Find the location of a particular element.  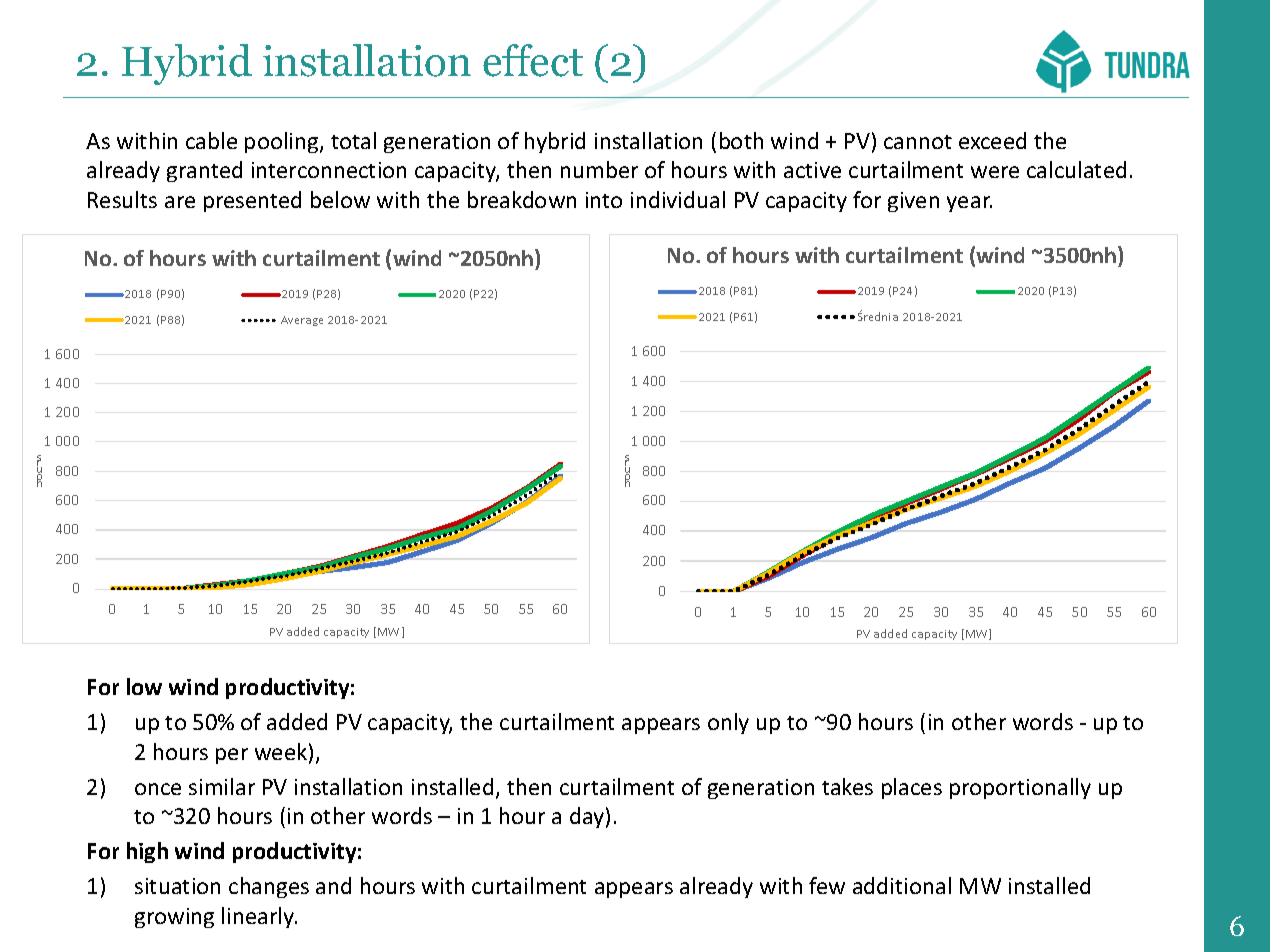

places is located at coordinates (912, 788).
